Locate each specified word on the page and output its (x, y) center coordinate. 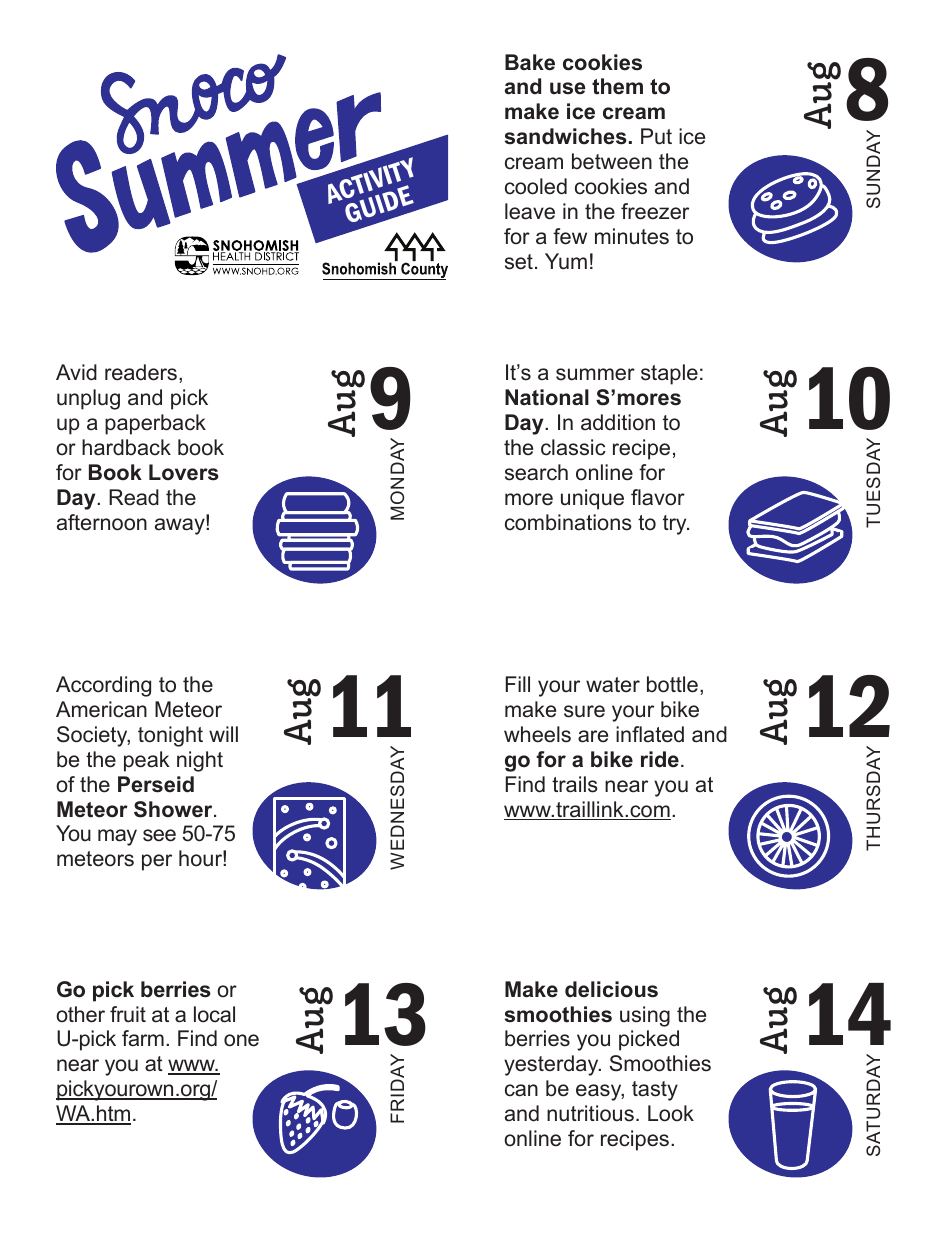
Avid (76, 372)
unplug (88, 399)
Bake (530, 62)
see (159, 835)
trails (575, 784)
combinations (568, 522)
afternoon (102, 522)
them (617, 86)
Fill (518, 684)
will (223, 734)
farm (143, 1038)
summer (595, 374)
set (519, 262)
